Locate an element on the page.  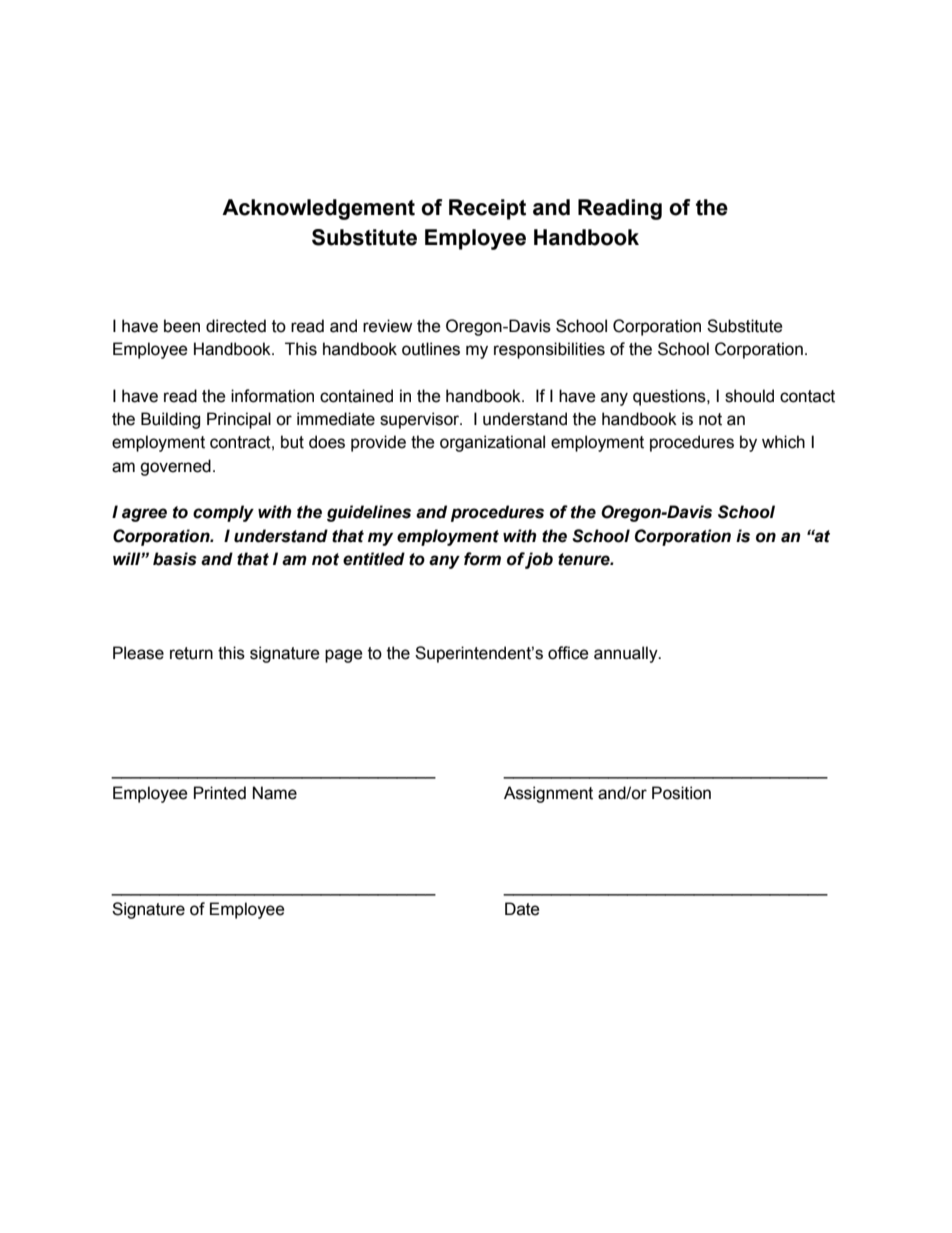
Name is located at coordinates (275, 793).
